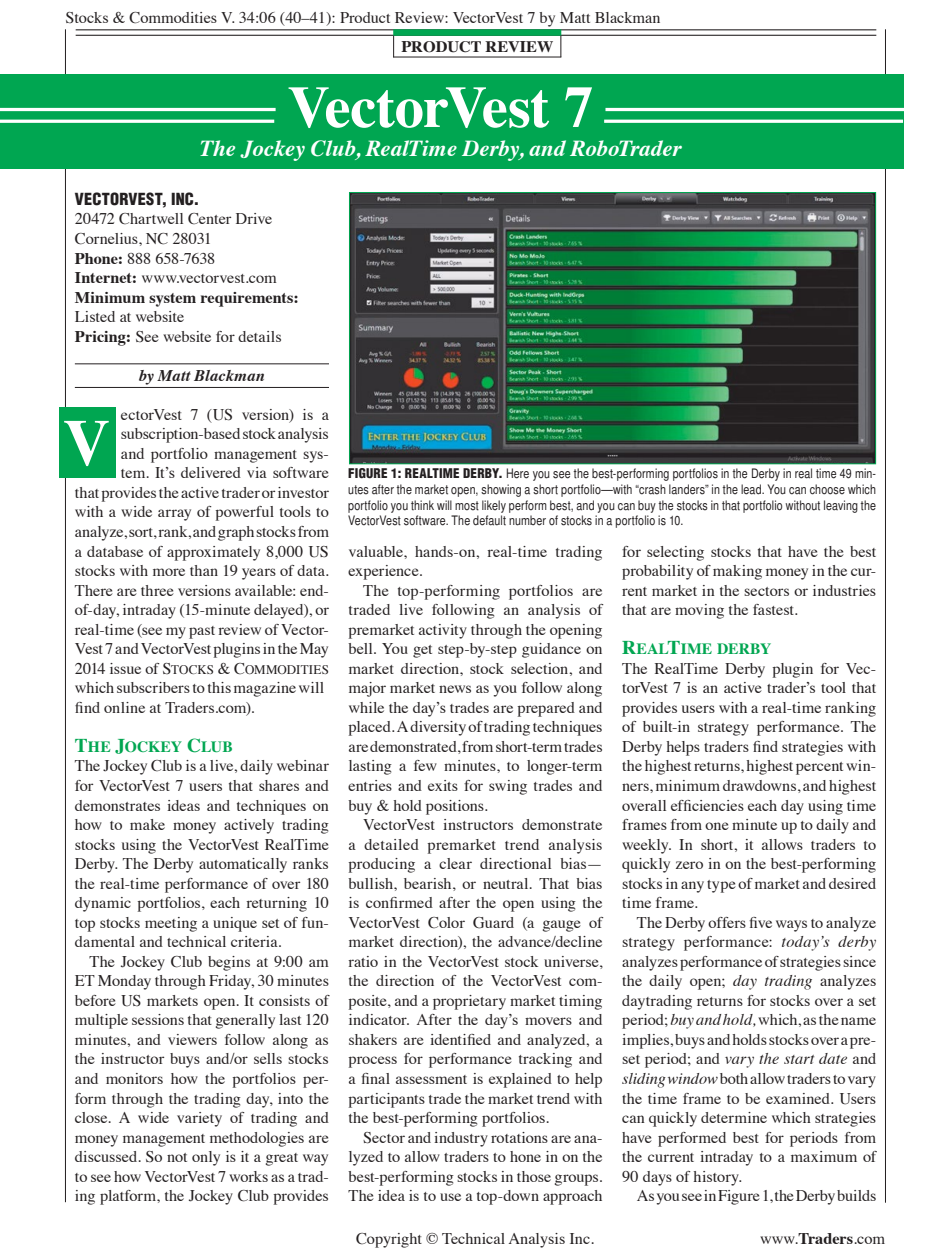 Image resolution: width=952 pixels, height=1260 pixels. Describe the element at coordinates (534, 1176) in the screenshot. I see `those` at that location.
